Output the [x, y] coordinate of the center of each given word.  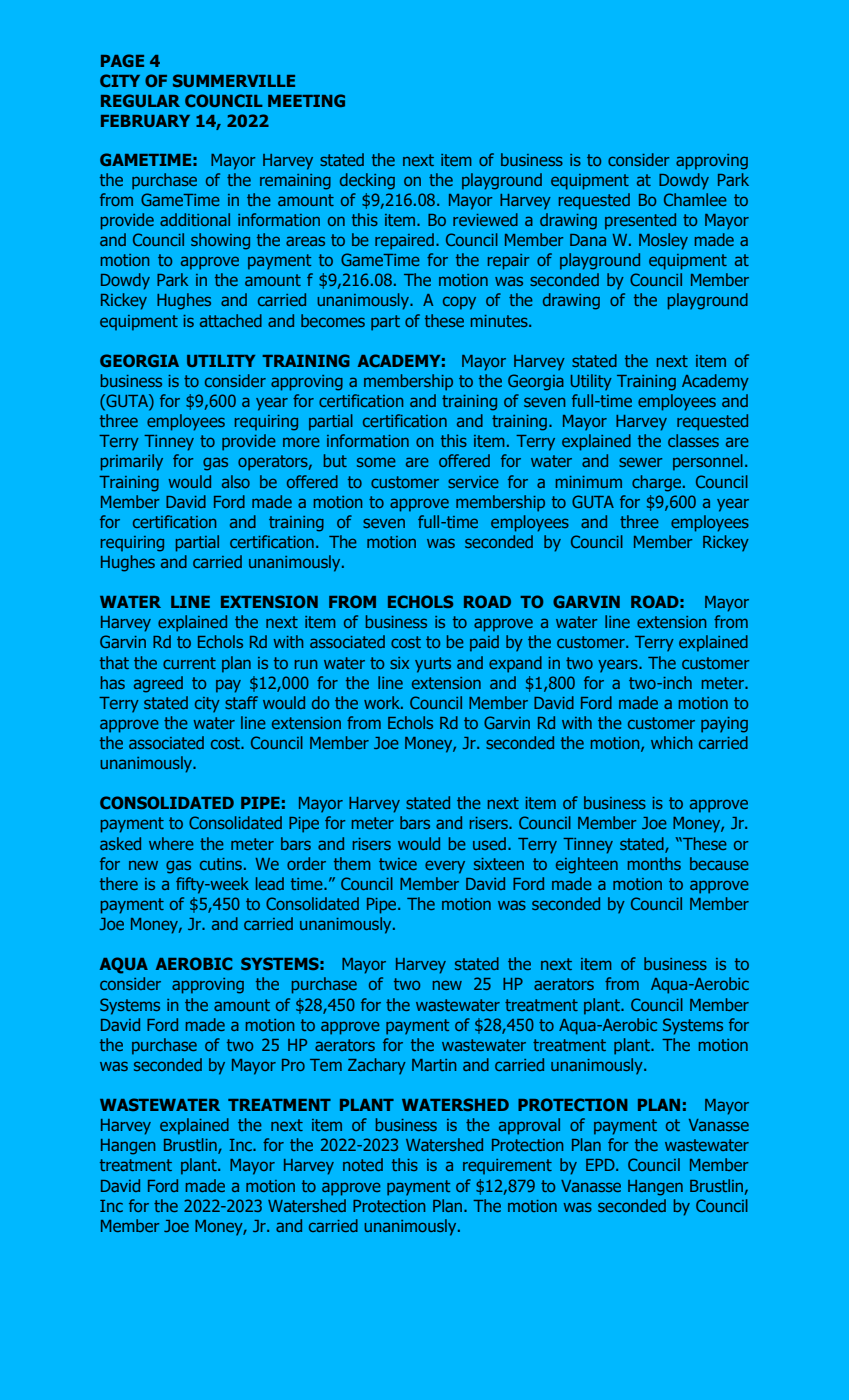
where [171, 843]
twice [398, 864]
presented [640, 221]
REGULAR [140, 100]
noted [363, 1164]
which [671, 742]
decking [367, 181]
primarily [132, 462]
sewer [640, 462]
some [376, 462]
